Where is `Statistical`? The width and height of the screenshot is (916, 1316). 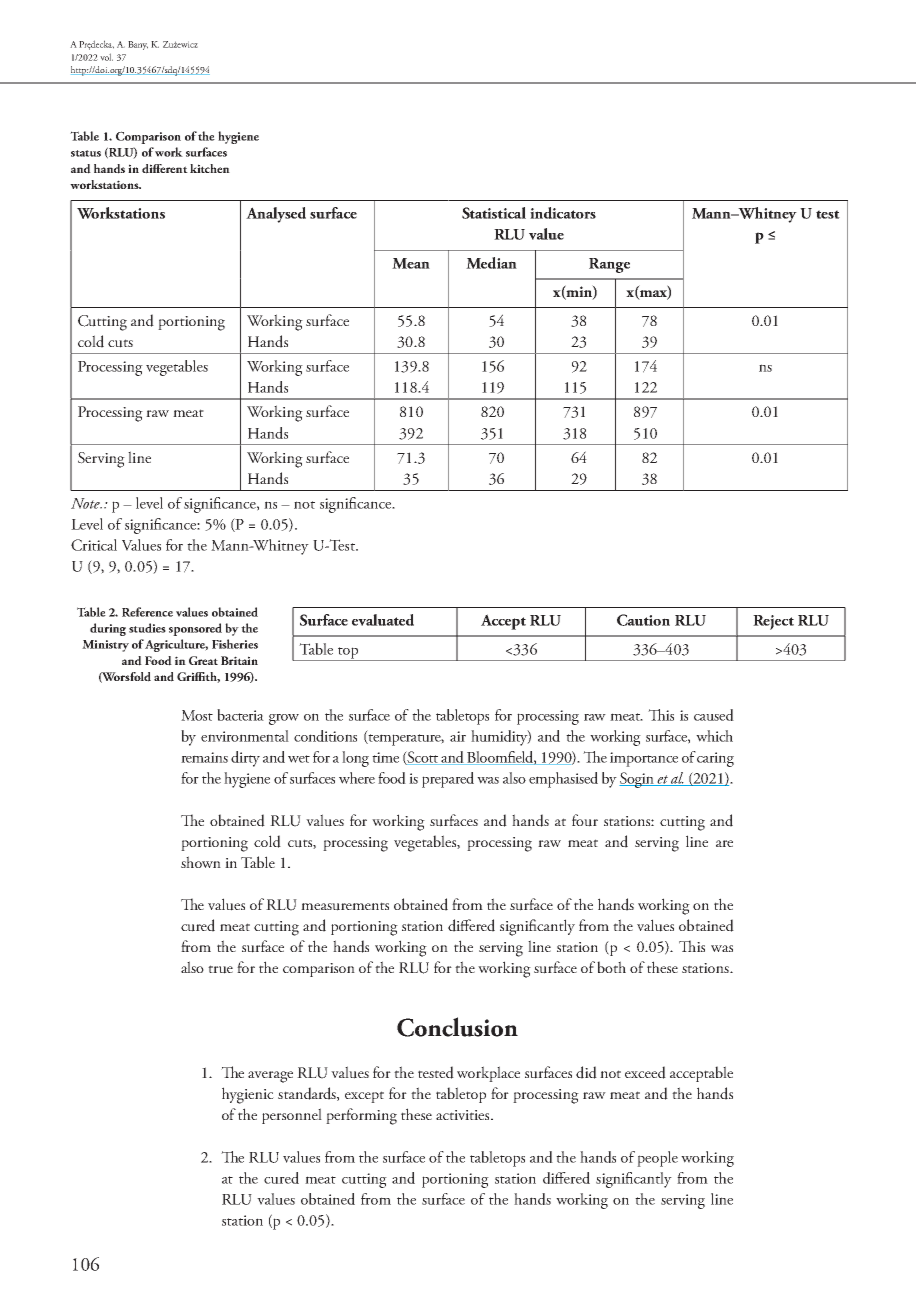 Statistical is located at coordinates (494, 213).
